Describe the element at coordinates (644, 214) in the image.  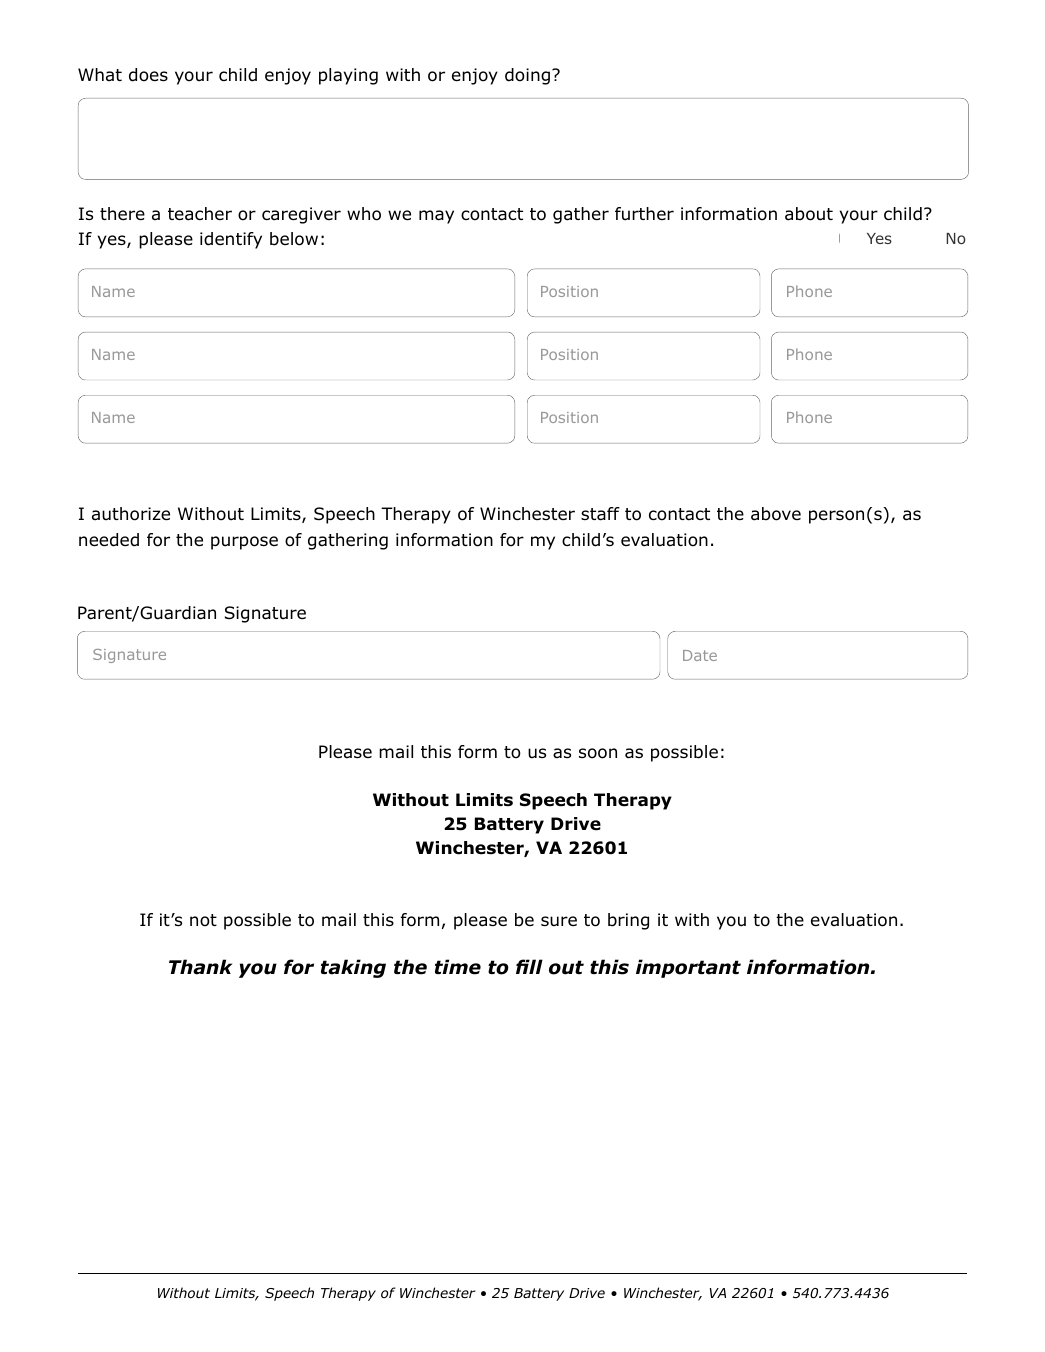
I see `further` at that location.
